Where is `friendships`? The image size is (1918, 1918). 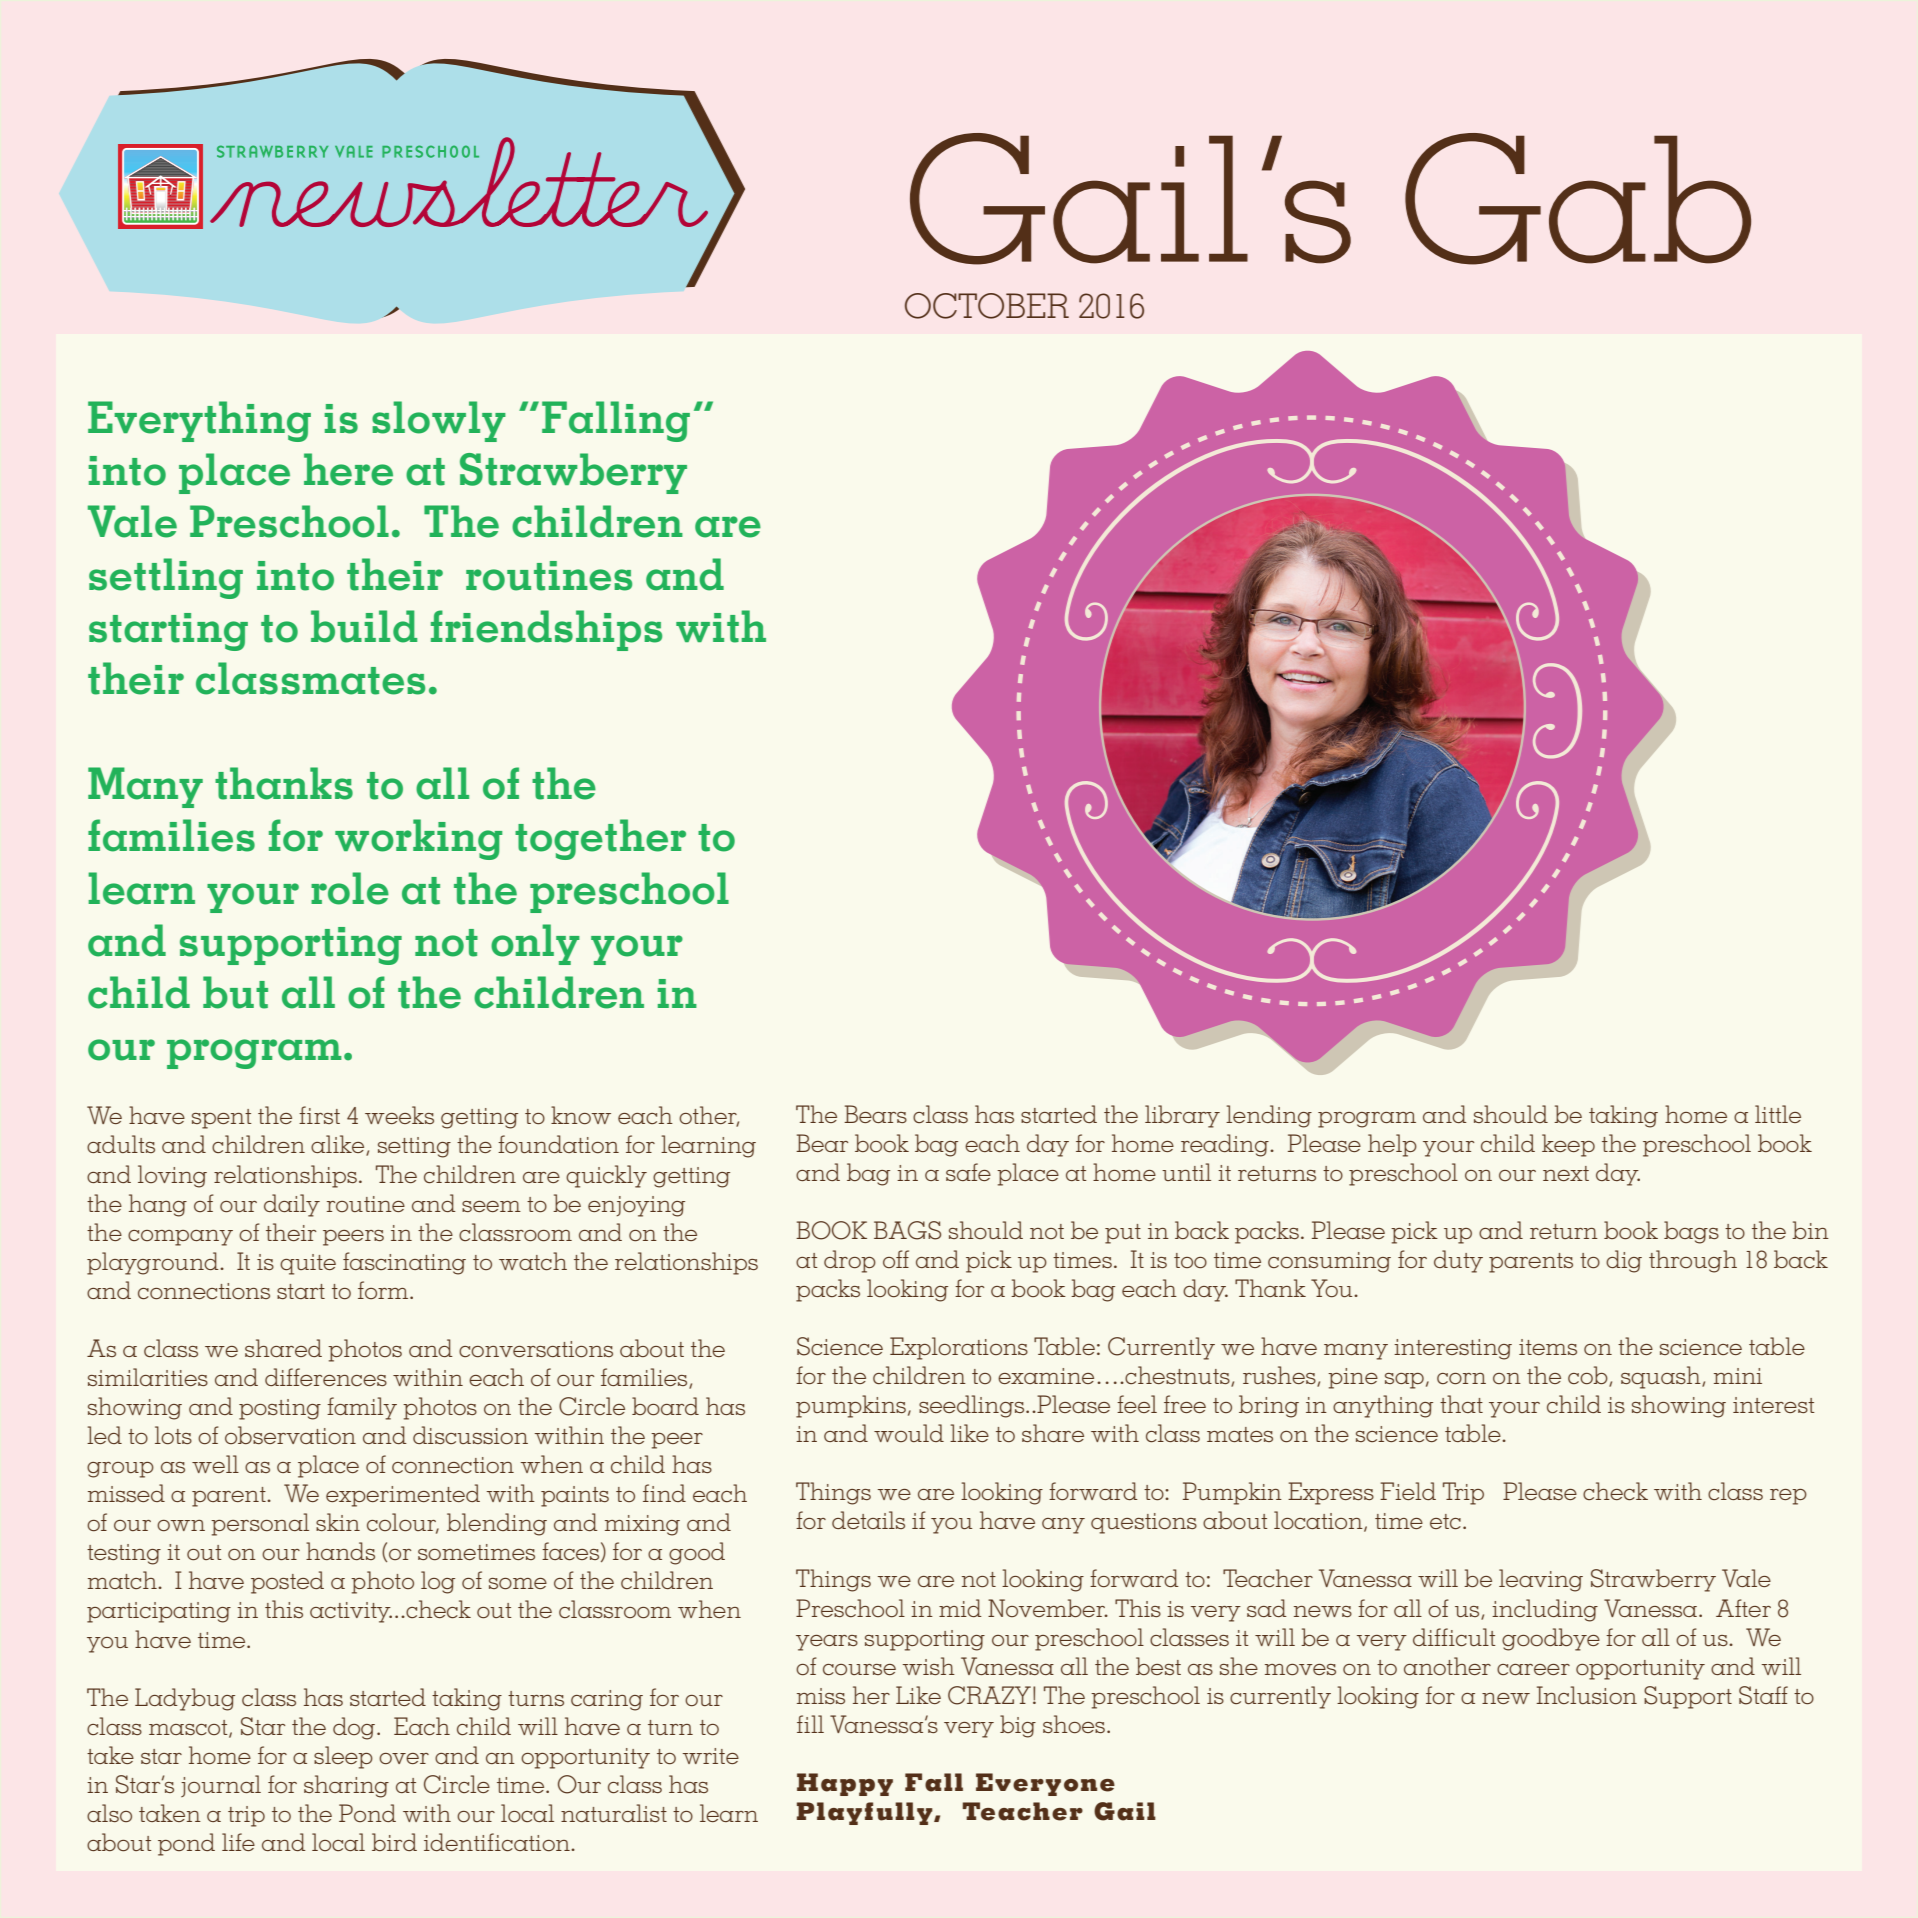 friendships is located at coordinates (546, 630).
